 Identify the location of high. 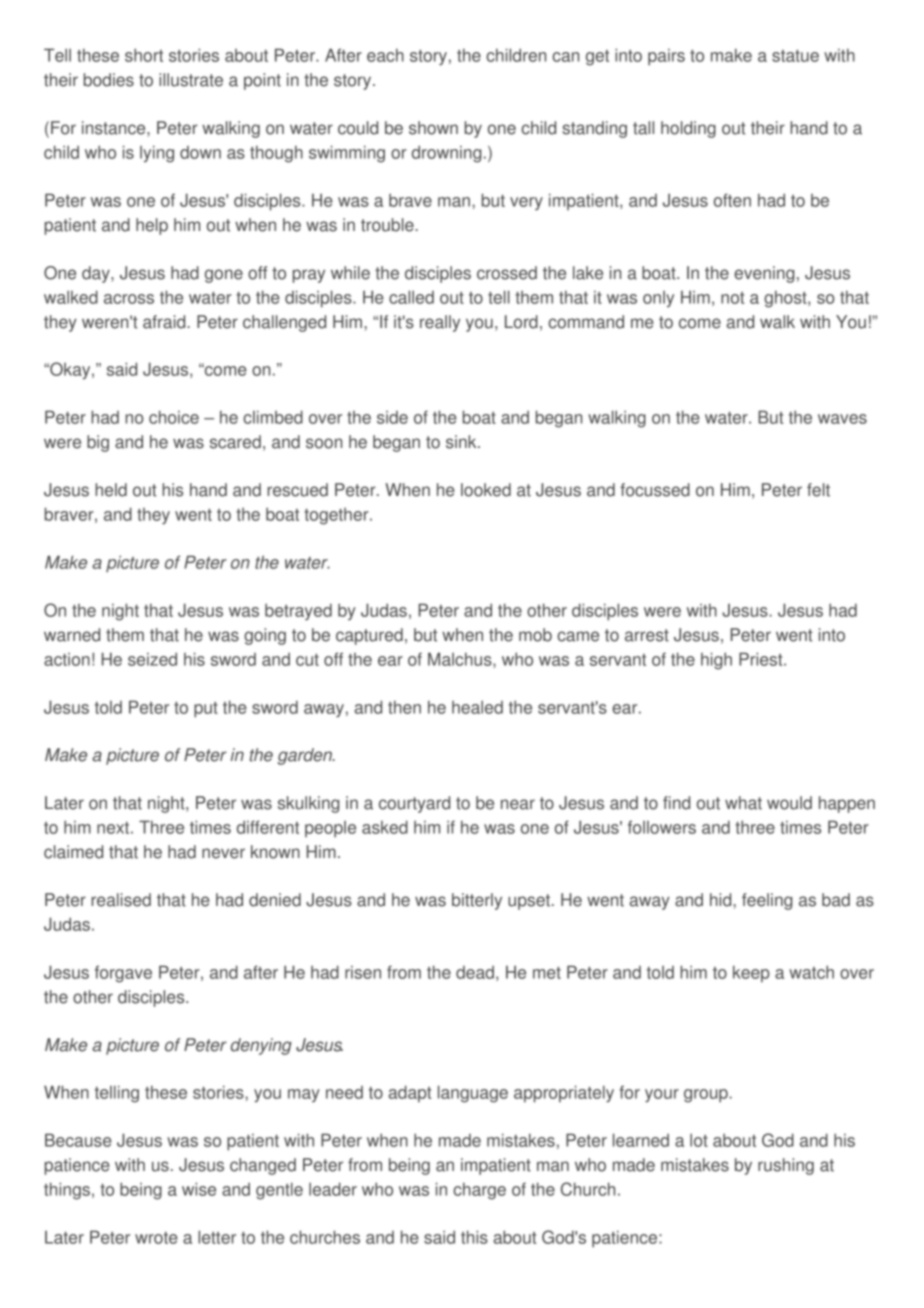
(716, 661).
